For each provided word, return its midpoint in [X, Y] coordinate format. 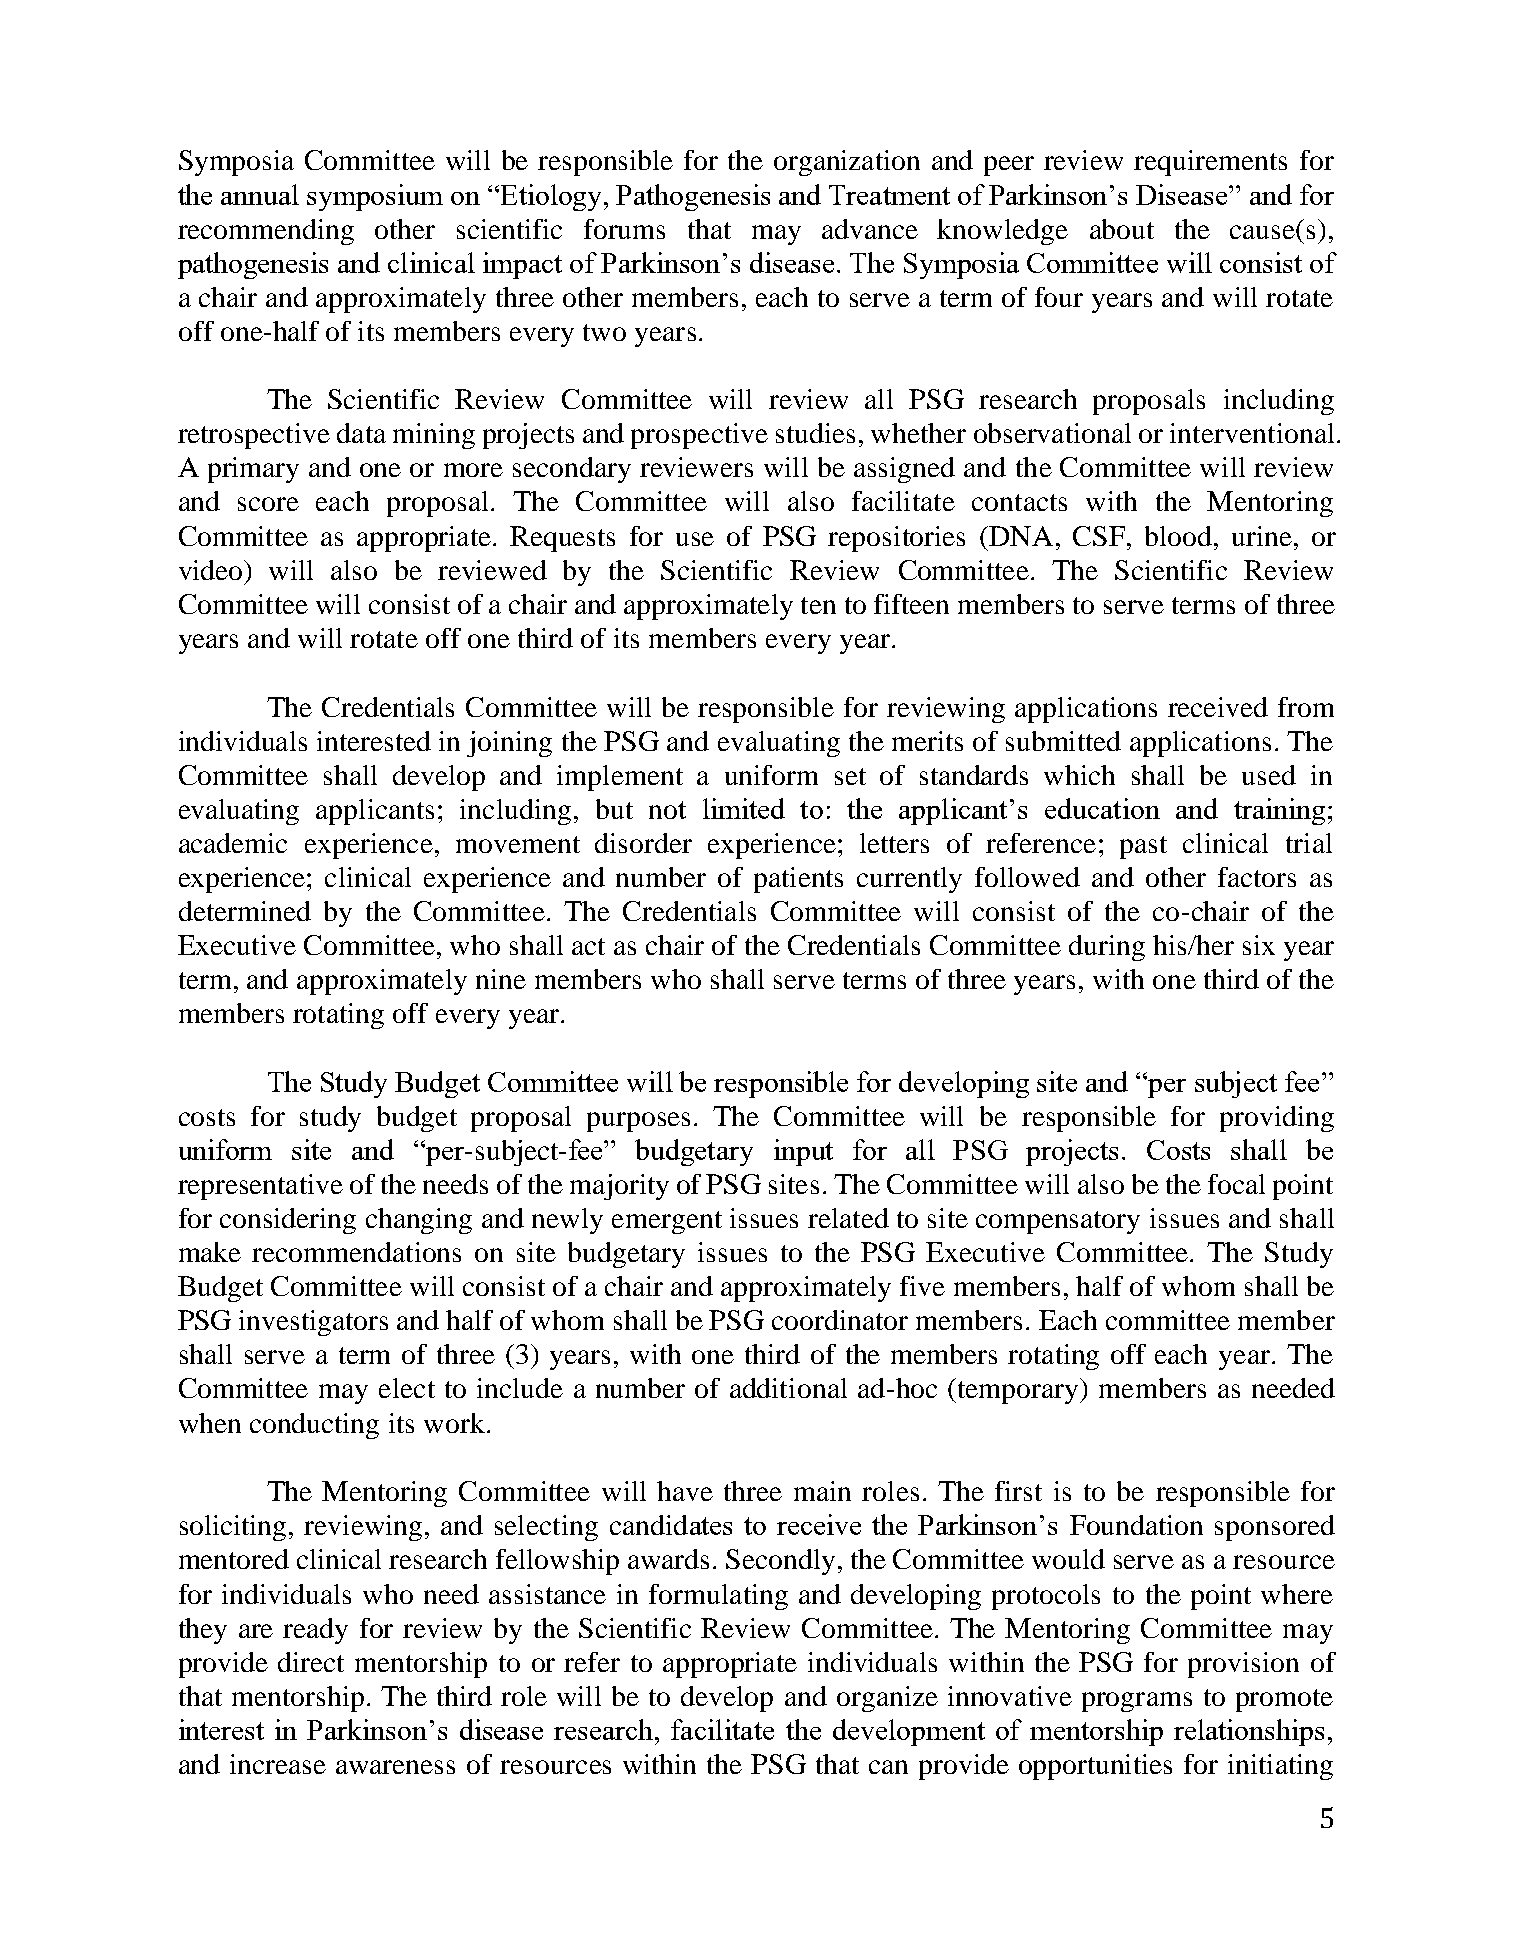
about [1122, 229]
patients [798, 880]
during [1107, 948]
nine [501, 979]
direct [311, 1662]
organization [847, 163]
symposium [375, 197]
